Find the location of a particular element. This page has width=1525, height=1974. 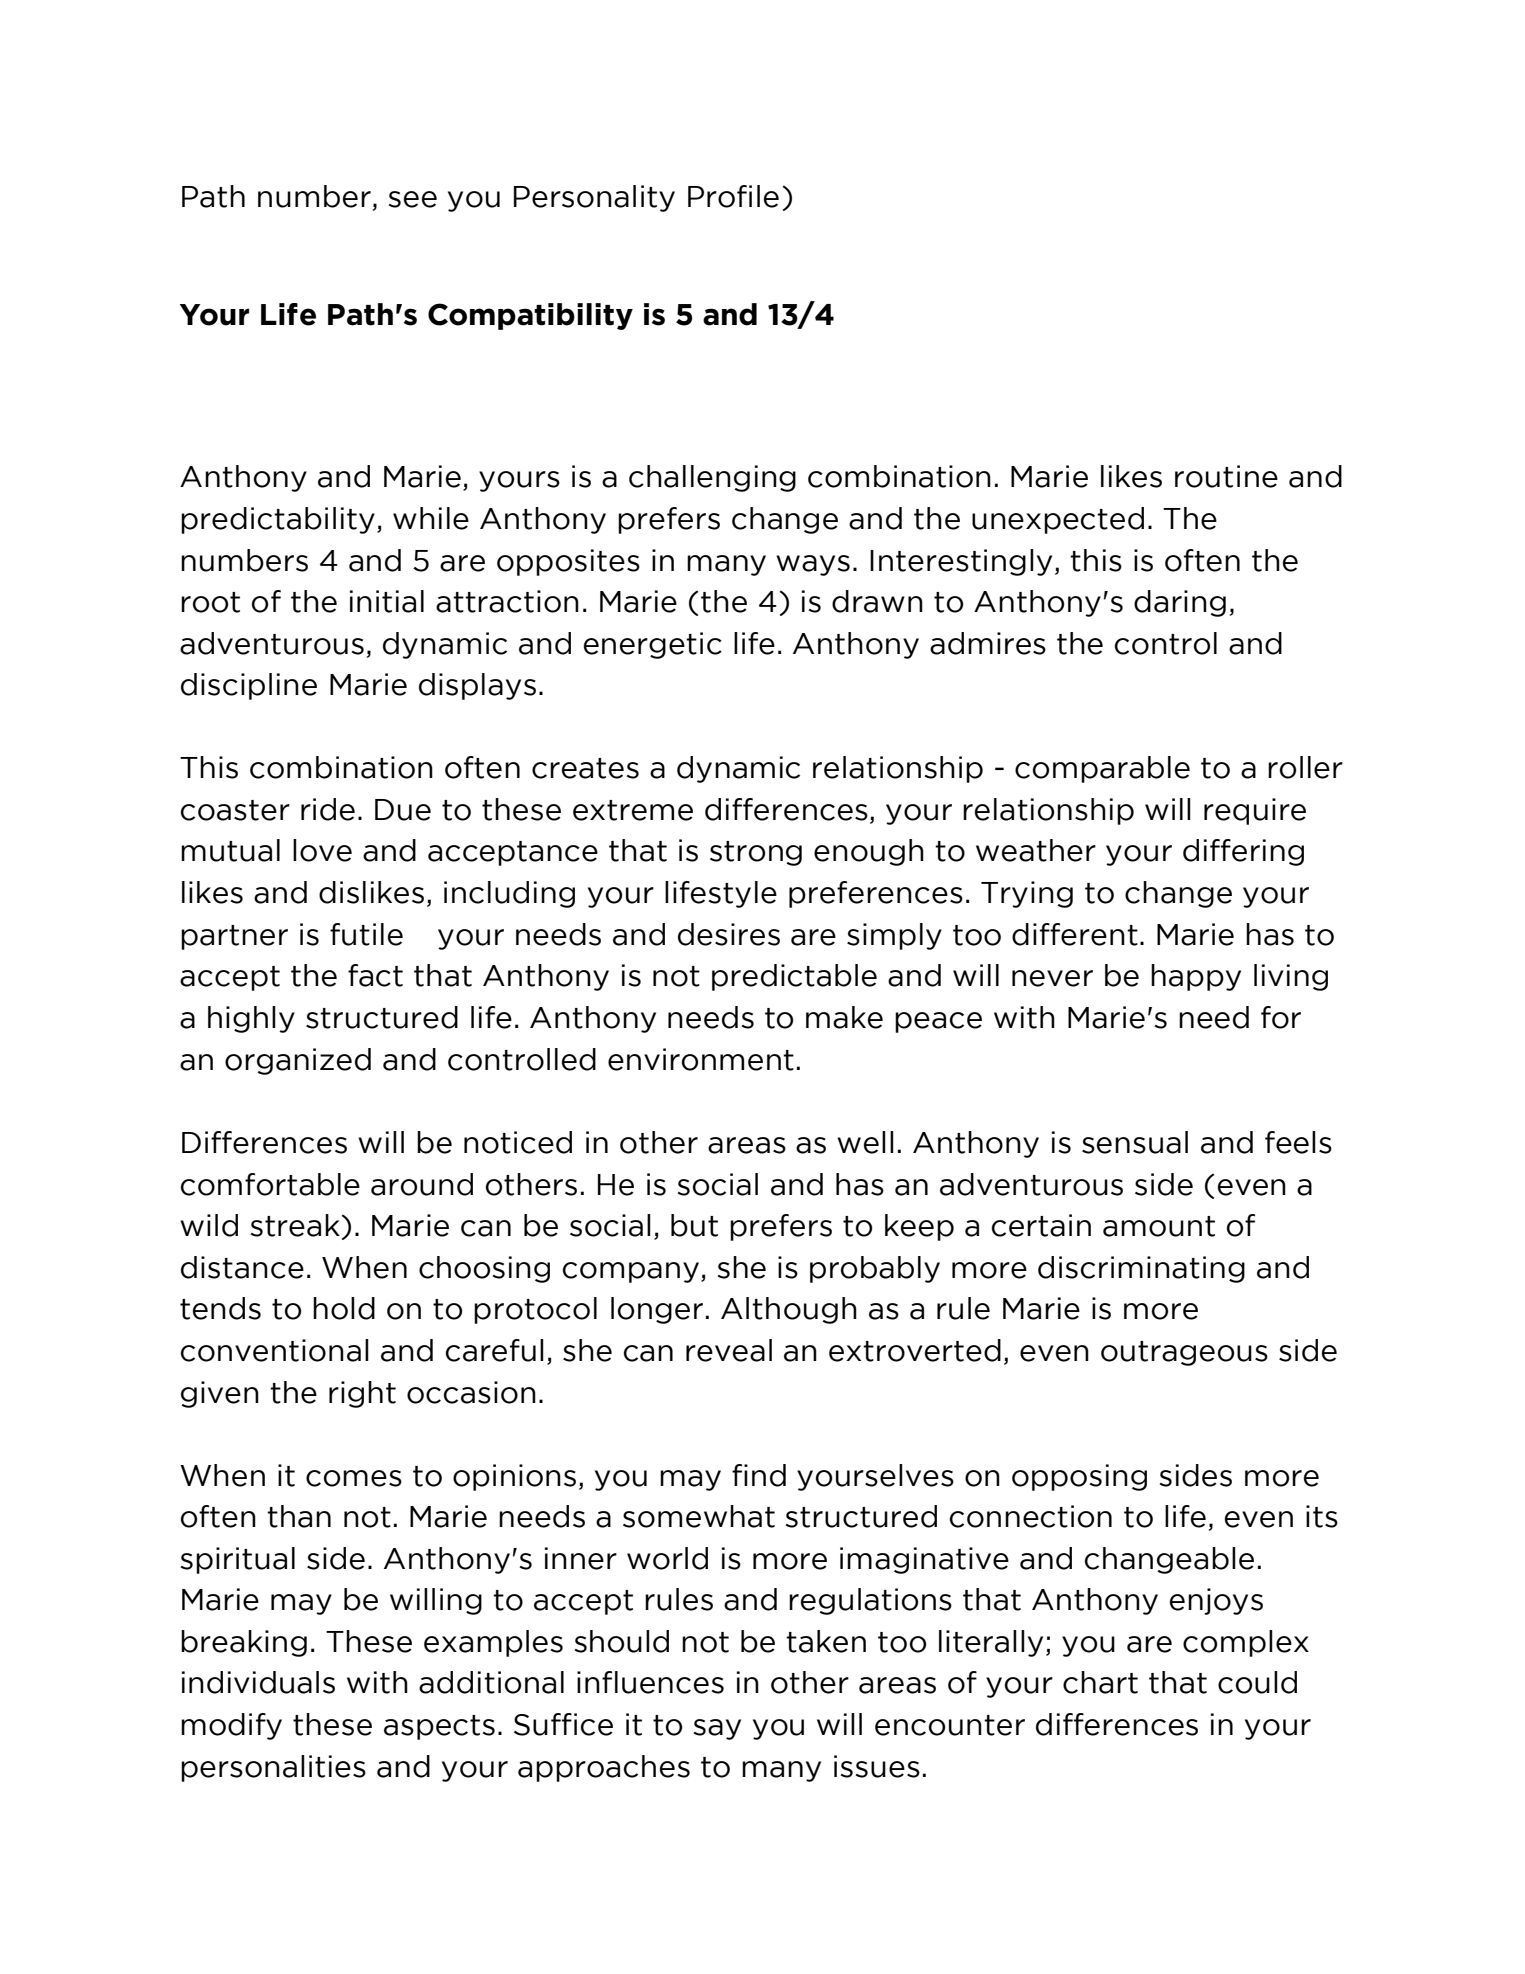

routine is located at coordinates (1226, 476).
